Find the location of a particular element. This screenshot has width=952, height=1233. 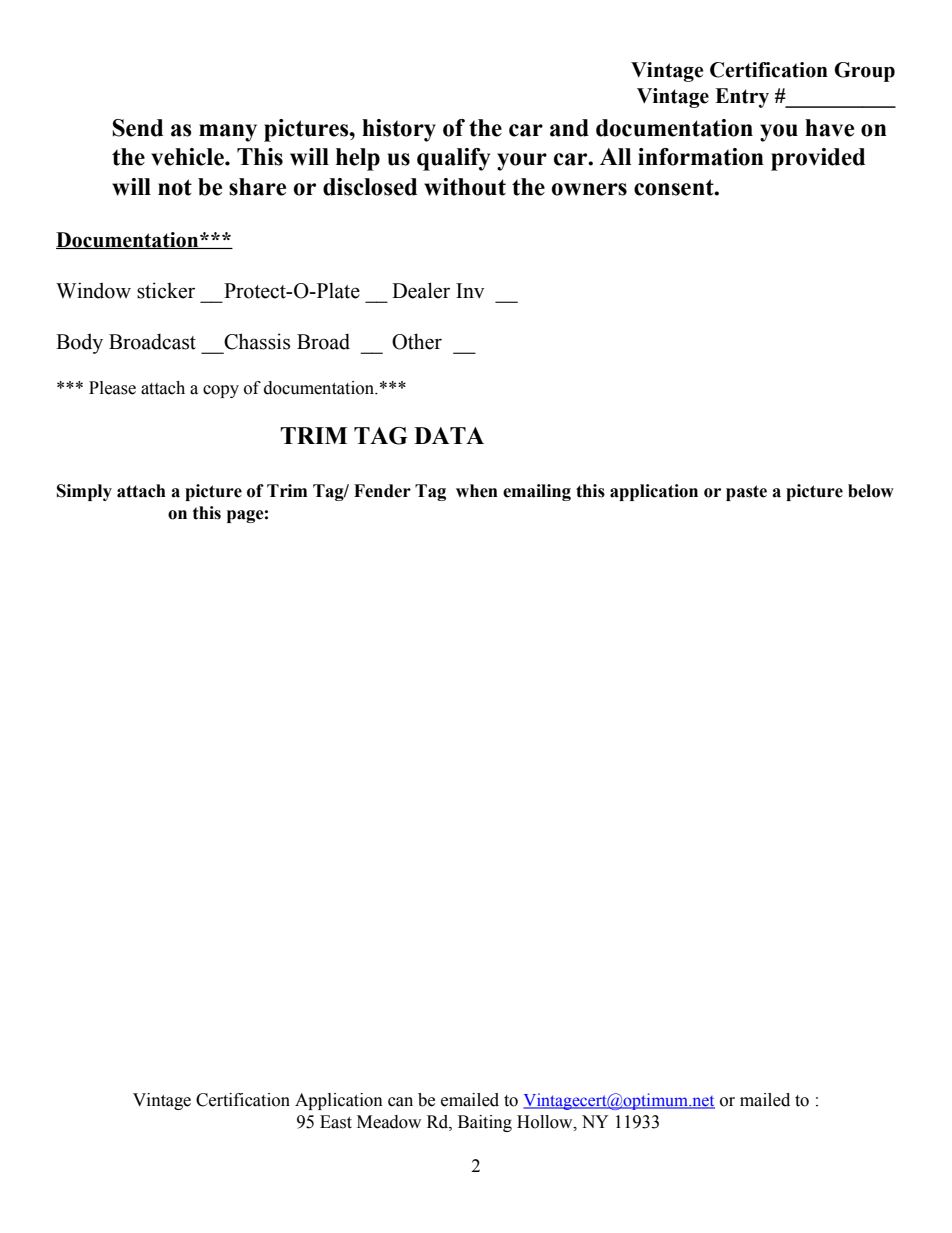

history is located at coordinates (399, 130).
